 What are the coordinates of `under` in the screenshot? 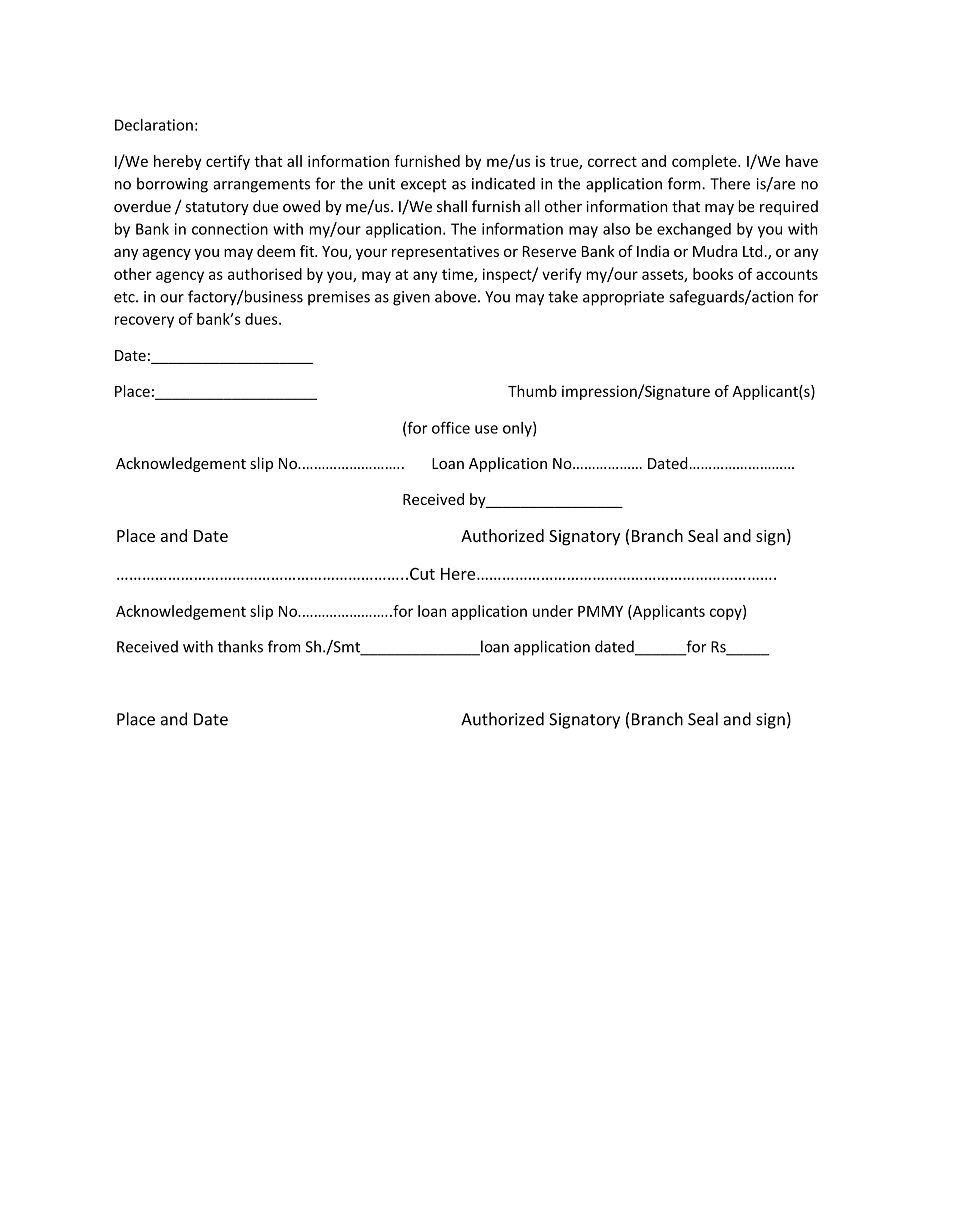 It's located at (553, 611).
